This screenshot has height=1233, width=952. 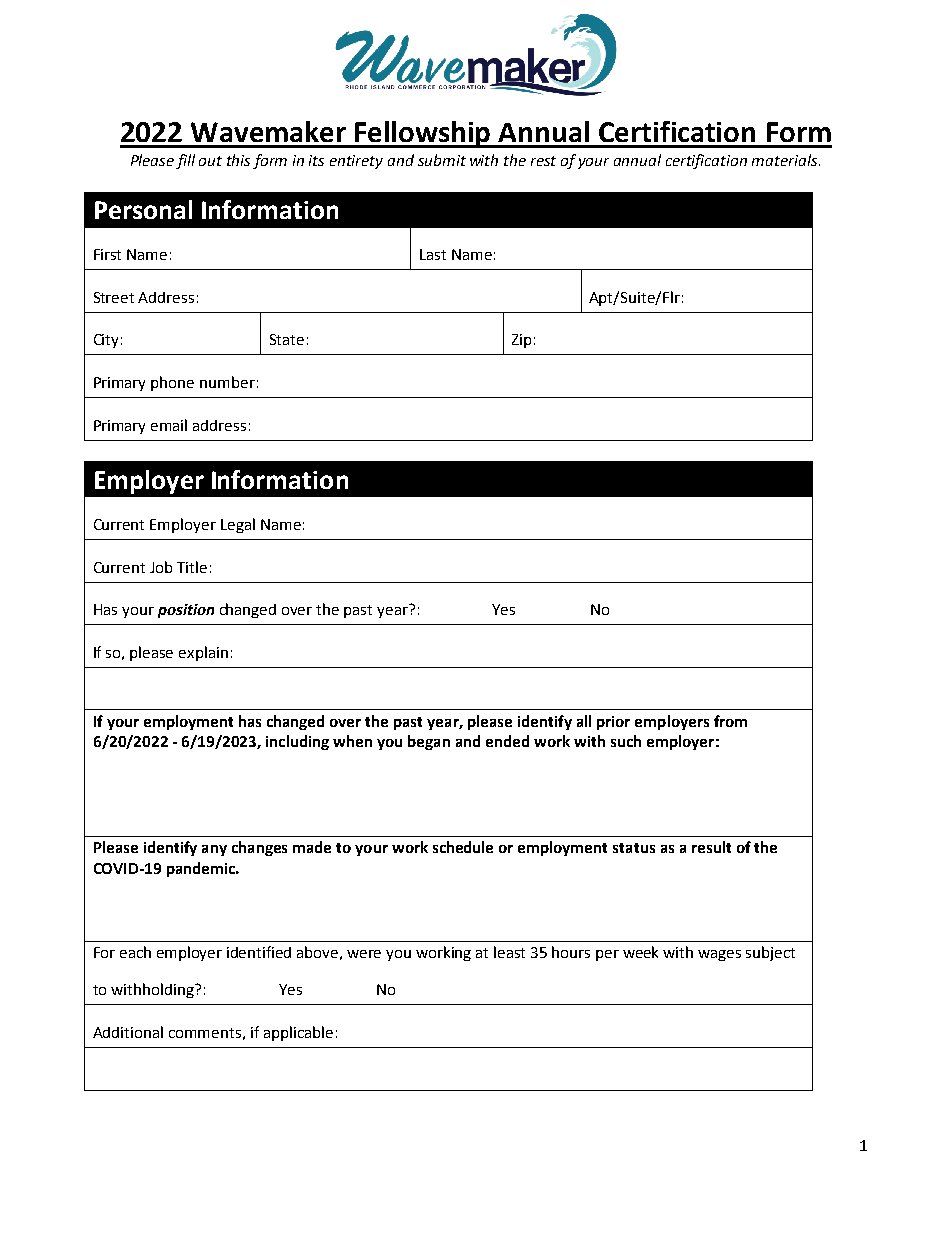 What do you see at coordinates (786, 160) in the screenshot?
I see `materials` at bounding box center [786, 160].
